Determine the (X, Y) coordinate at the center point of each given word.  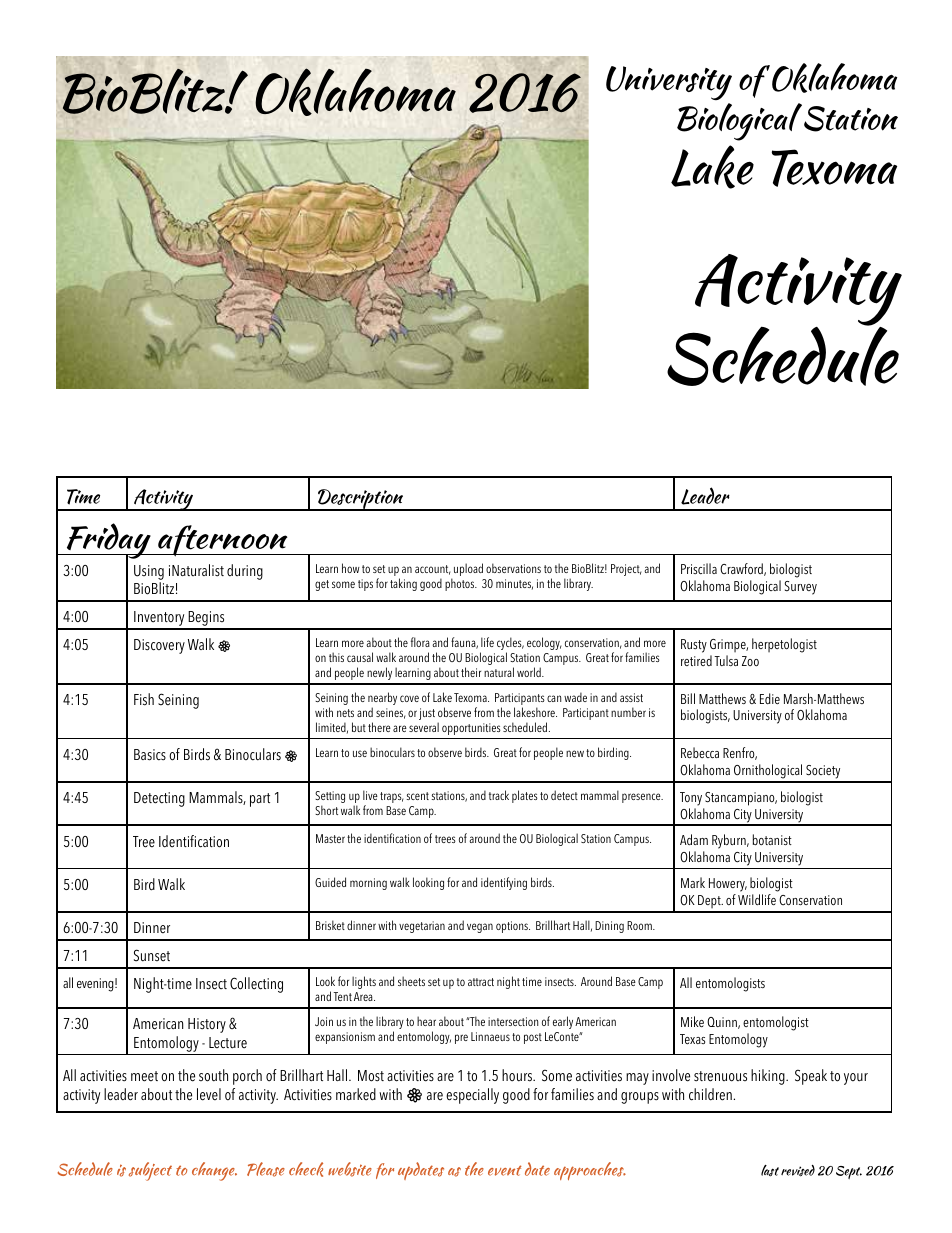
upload (468, 569)
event (504, 1170)
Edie (770, 698)
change (214, 1171)
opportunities (471, 729)
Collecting (256, 985)
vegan (480, 928)
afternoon (223, 541)
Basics (150, 755)
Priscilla (699, 568)
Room (640, 925)
